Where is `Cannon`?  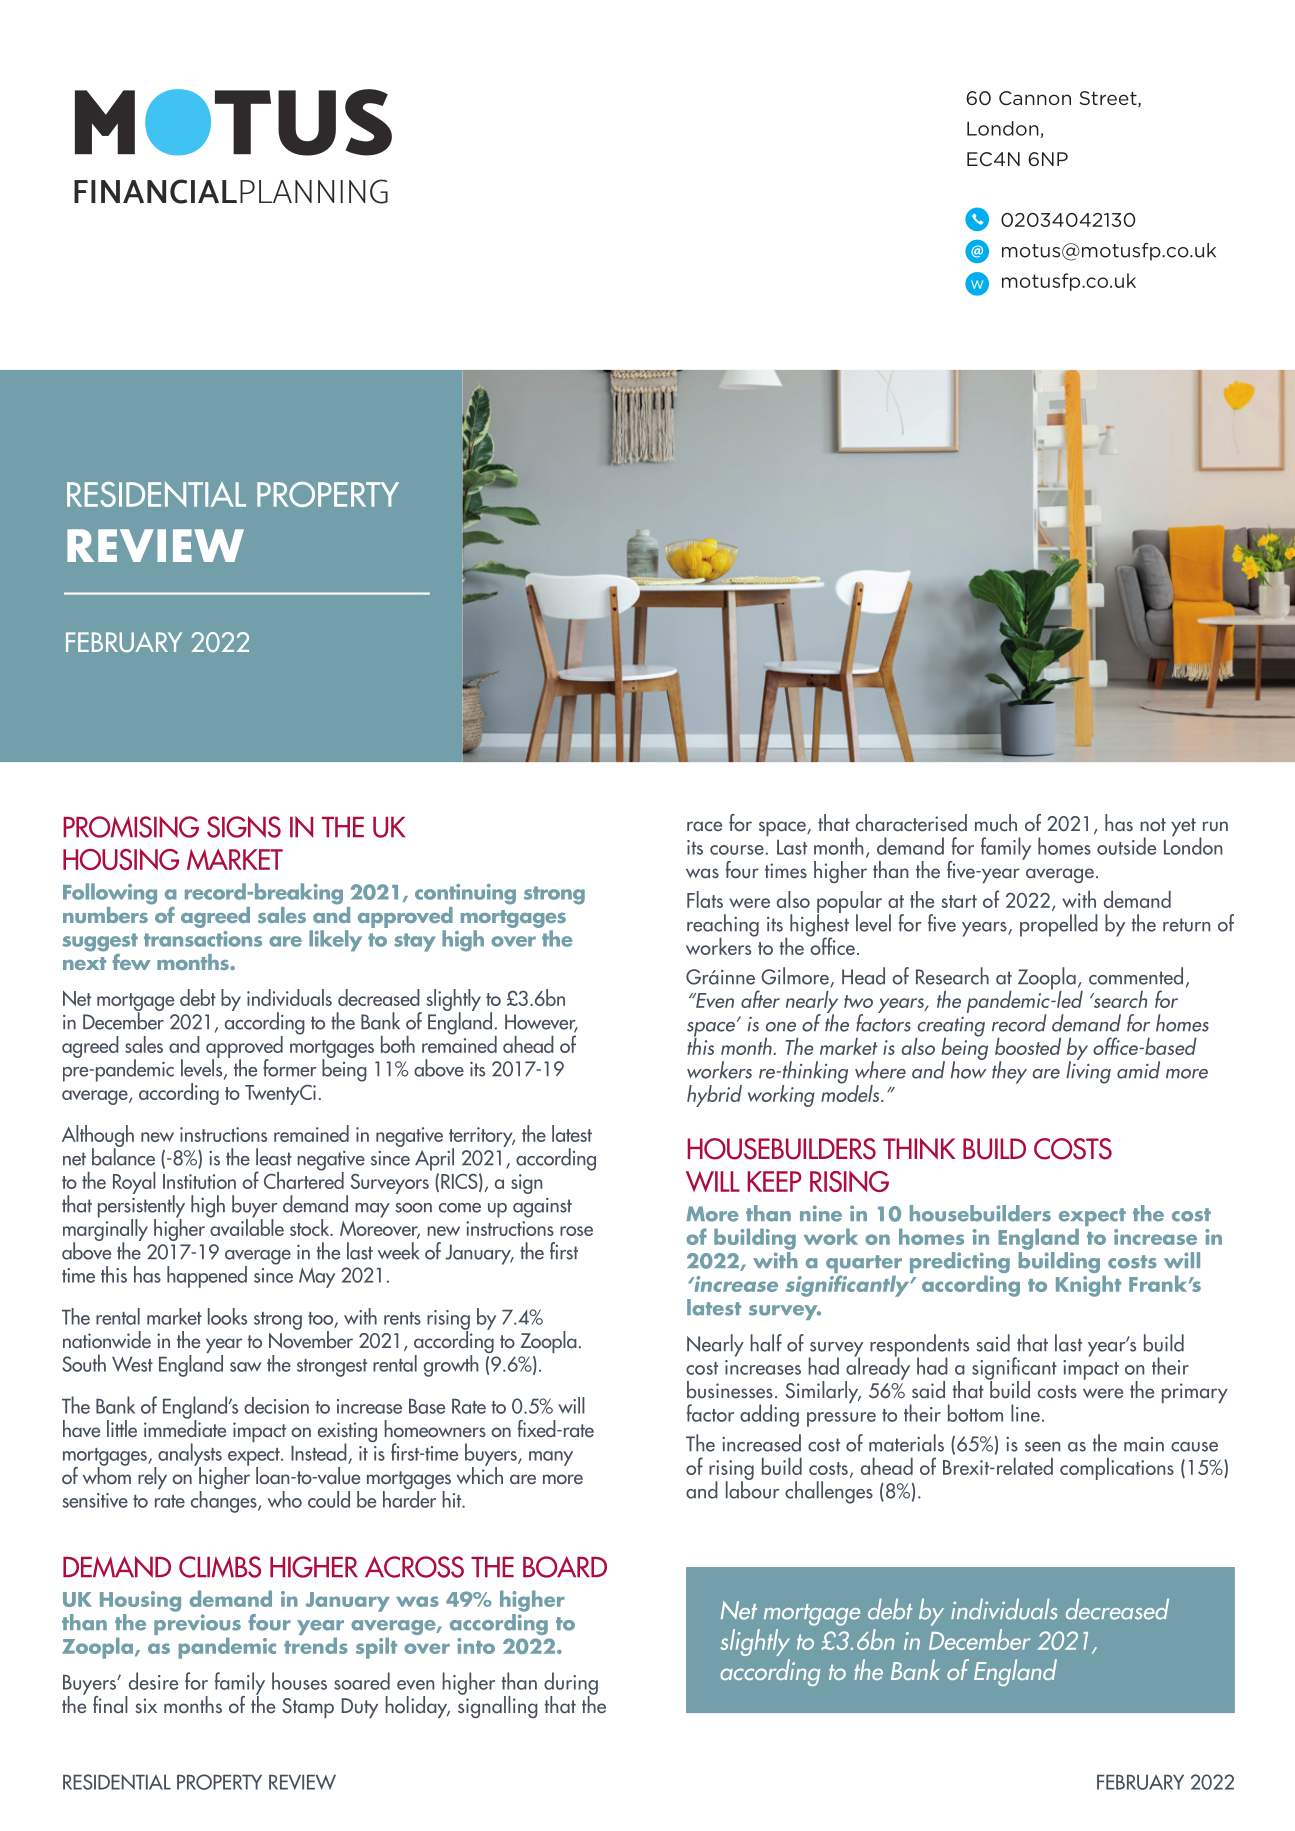
Cannon is located at coordinates (1035, 98).
